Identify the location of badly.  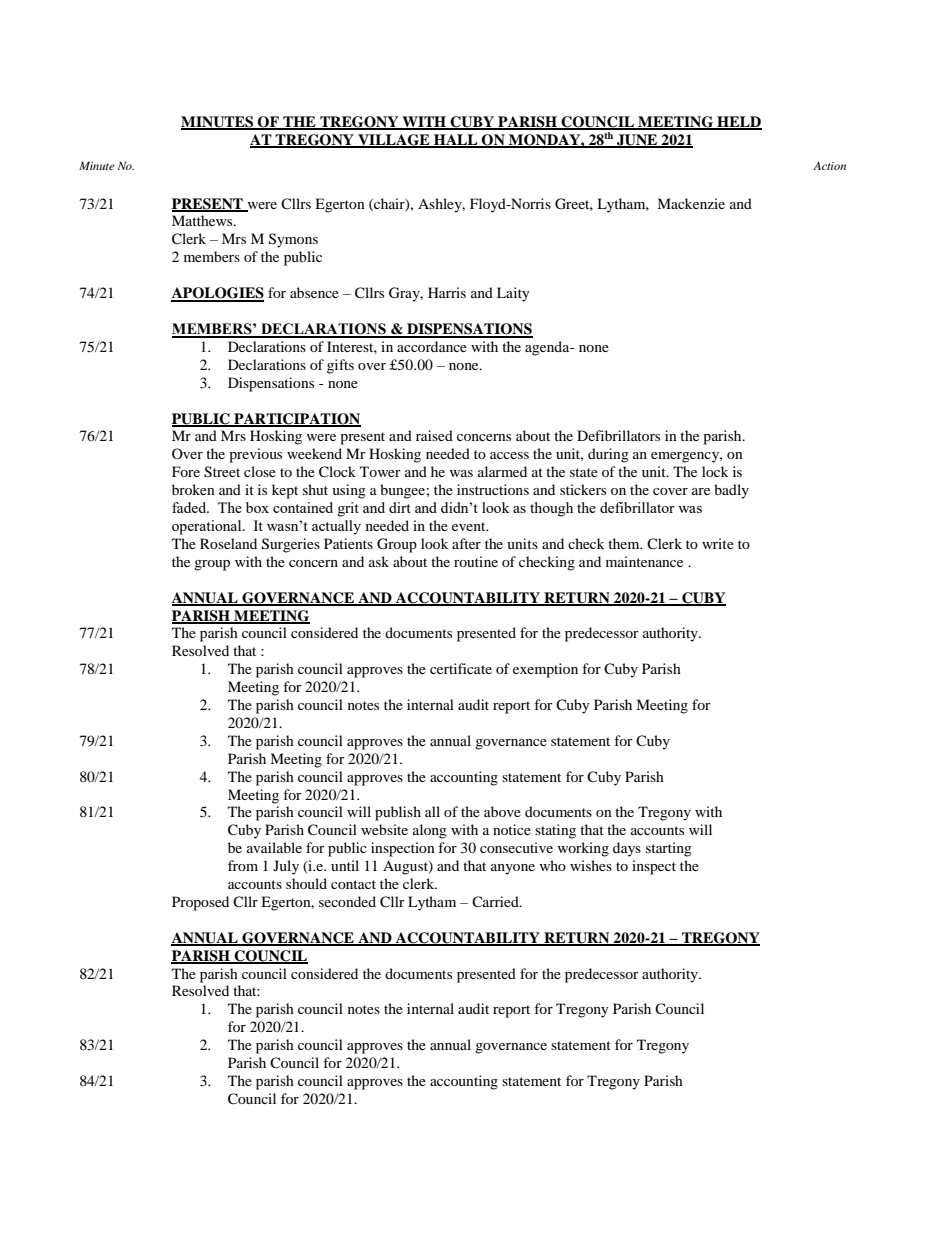
(731, 491).
